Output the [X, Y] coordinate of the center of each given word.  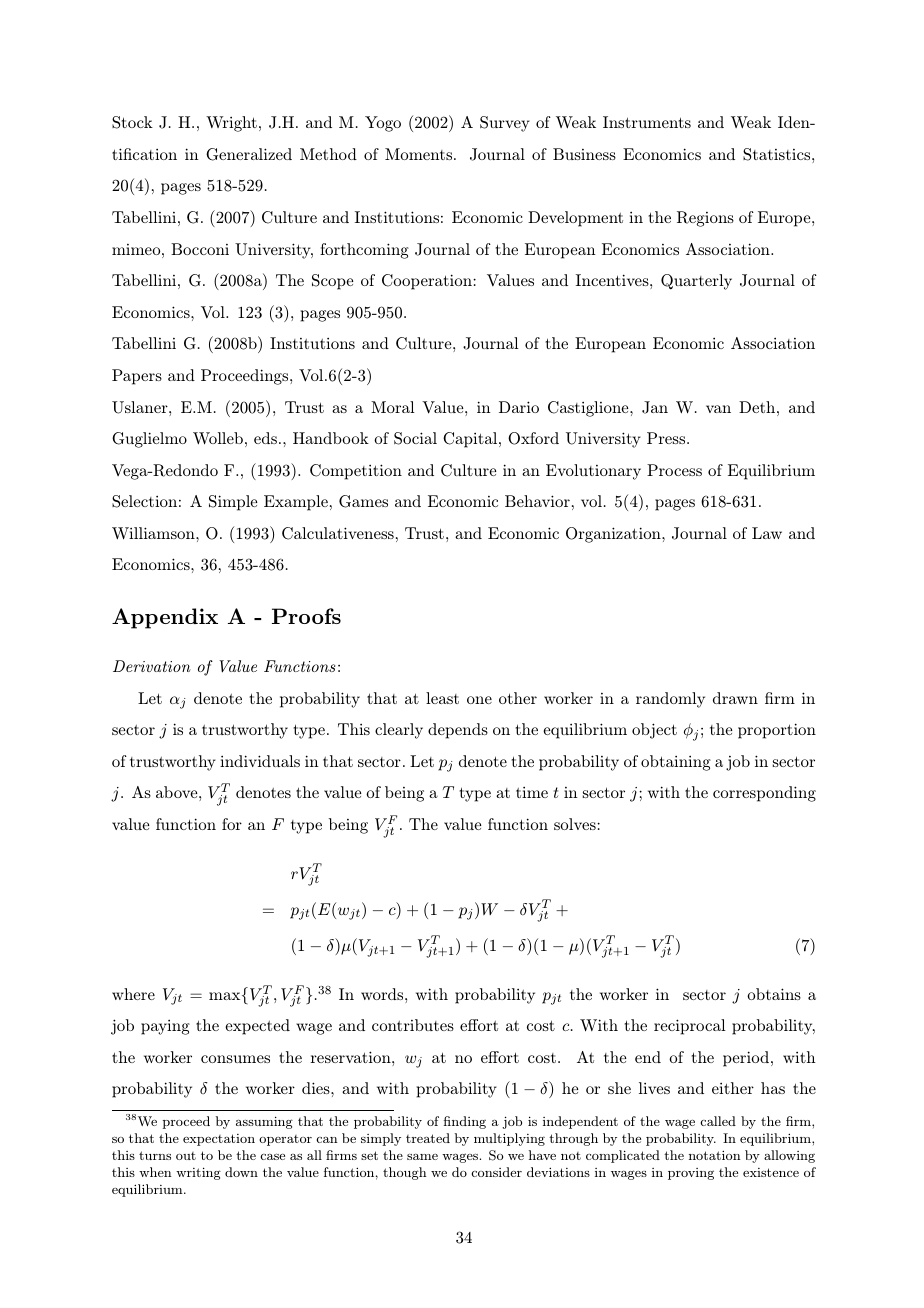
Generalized [249, 154]
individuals [260, 761]
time [532, 792]
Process [674, 470]
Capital [471, 440]
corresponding [764, 794]
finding [465, 1122]
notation [715, 1155]
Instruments [647, 122]
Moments [420, 154]
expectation [219, 1140]
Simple [233, 503]
